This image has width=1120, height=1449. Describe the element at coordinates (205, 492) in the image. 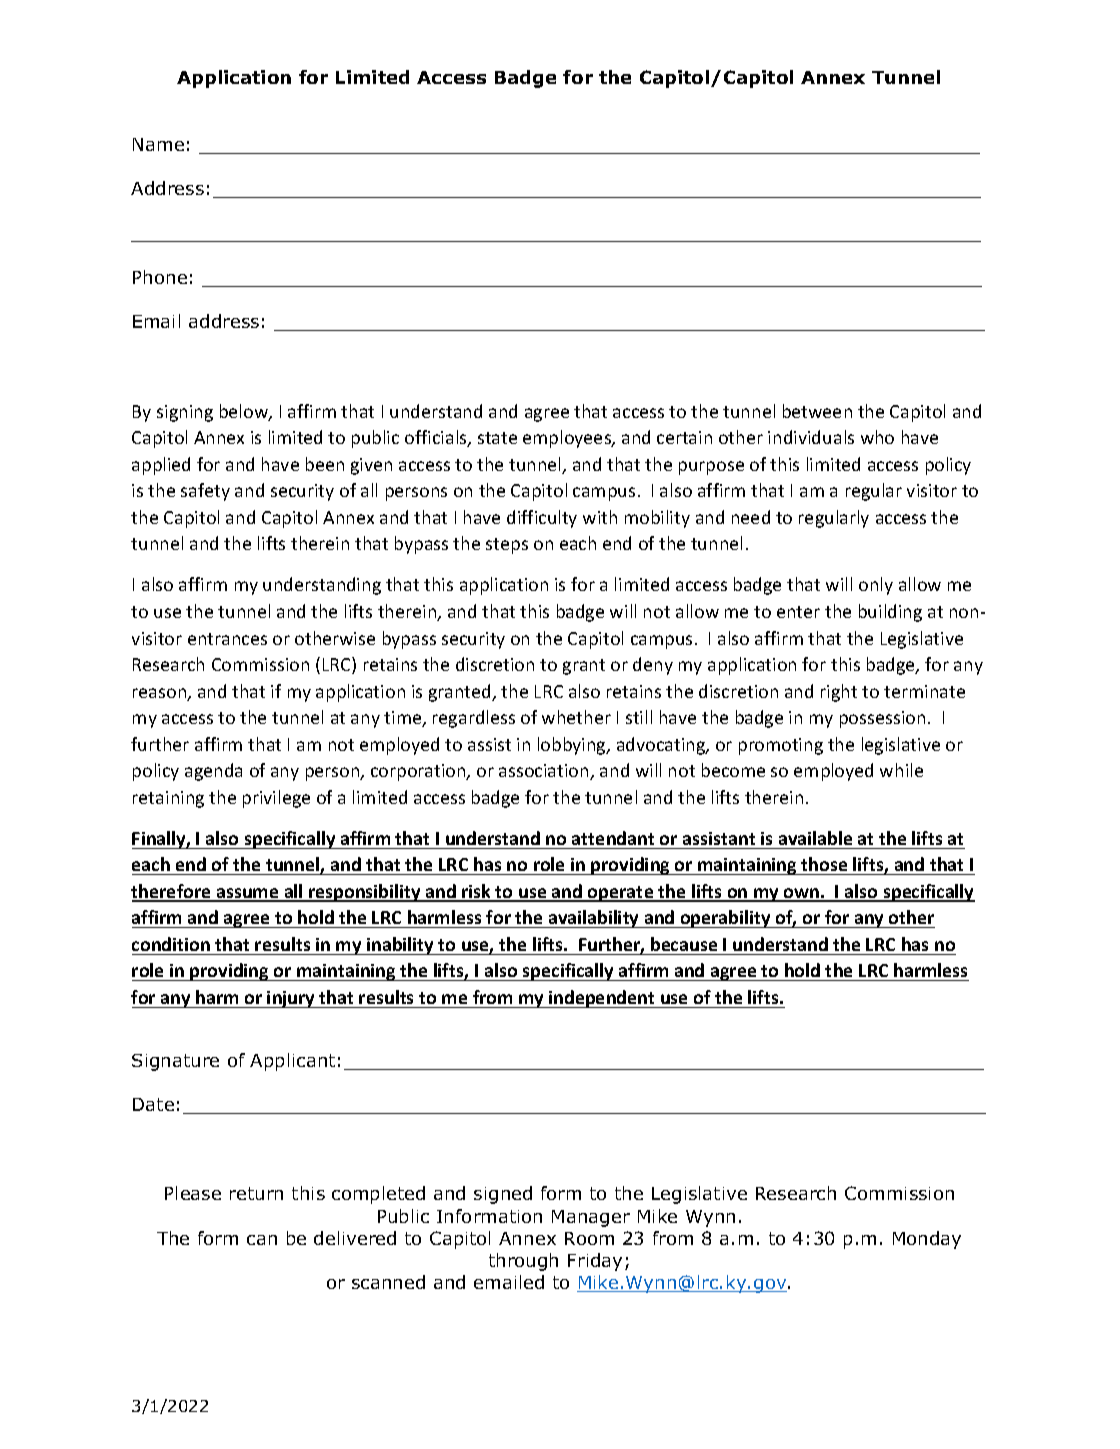

I see `safety` at that location.
